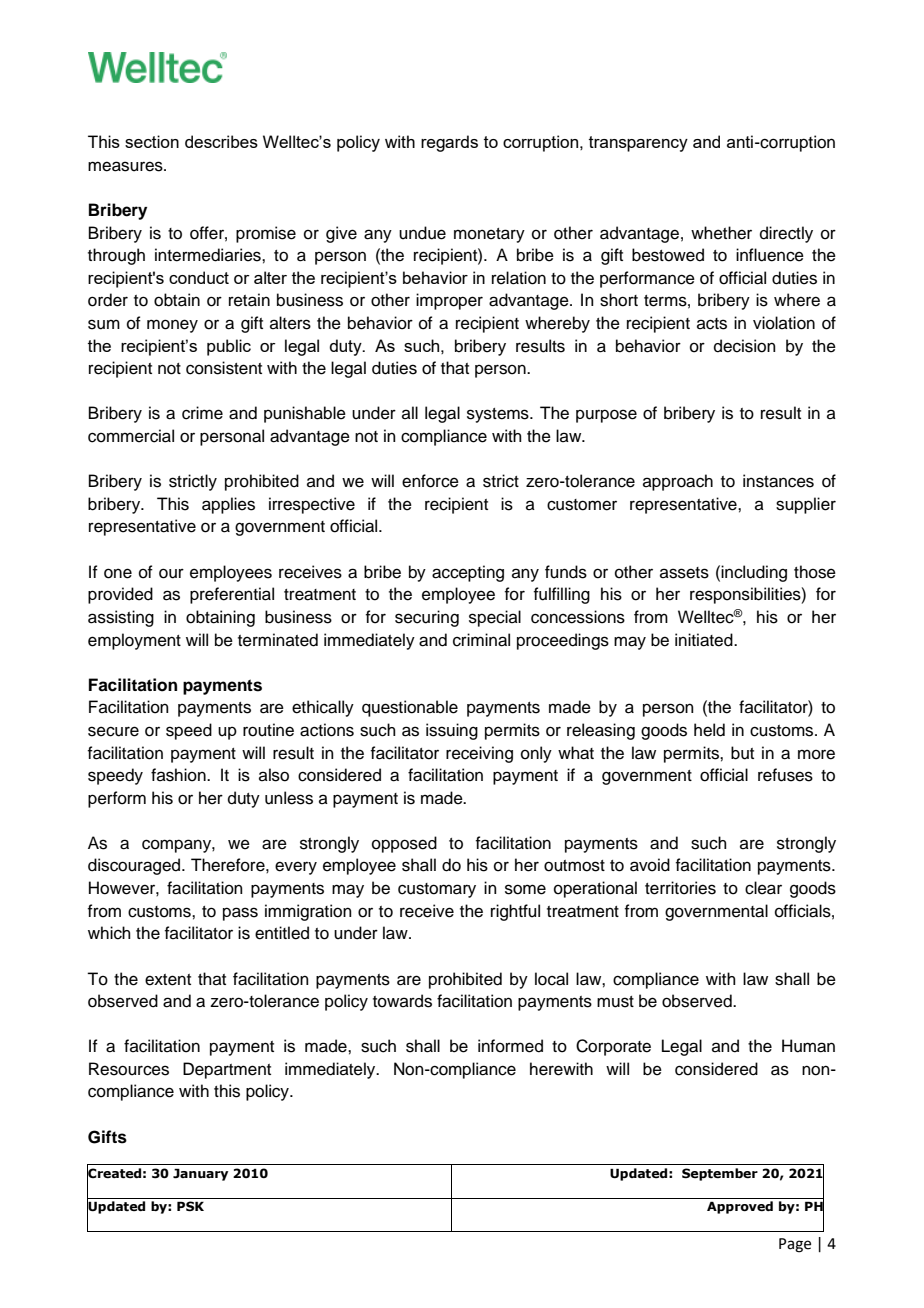 The height and width of the screenshot is (1308, 924). Describe the element at coordinates (449, 143) in the screenshot. I see `regards` at that location.
